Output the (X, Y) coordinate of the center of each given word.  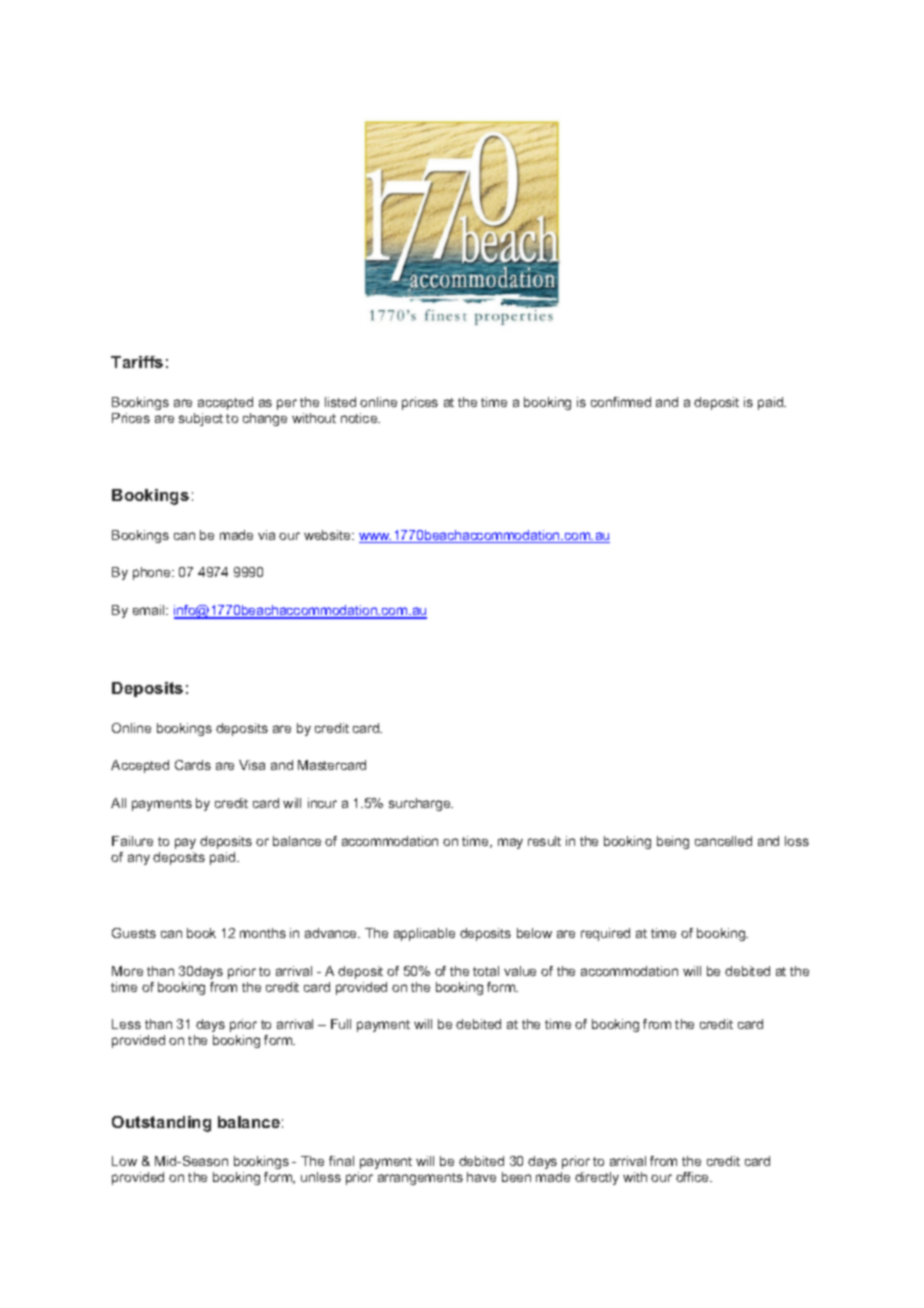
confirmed (621, 402)
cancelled (723, 841)
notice (360, 418)
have (481, 1177)
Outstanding (161, 1124)
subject (201, 419)
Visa (252, 765)
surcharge (421, 804)
